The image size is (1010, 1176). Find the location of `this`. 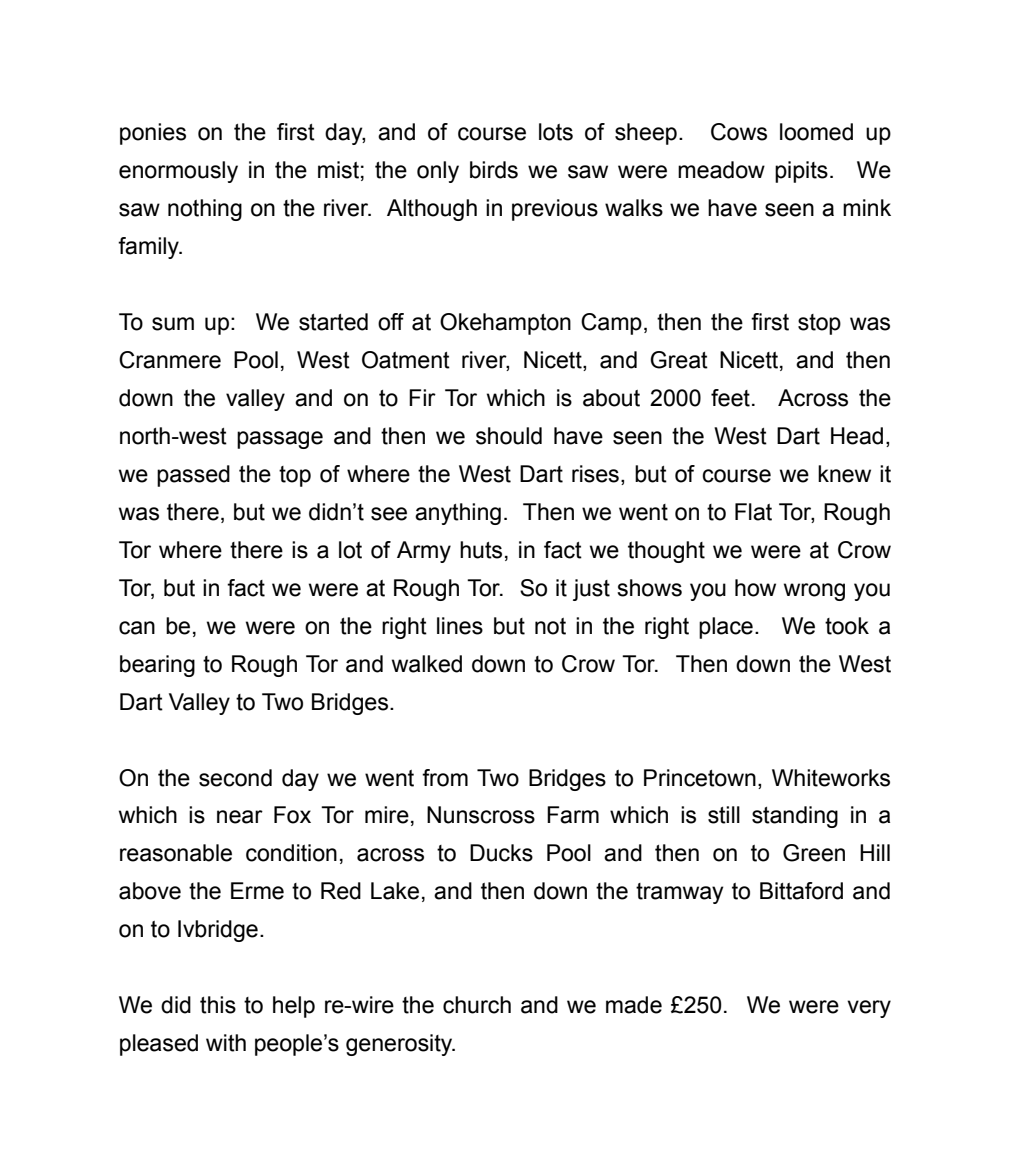

this is located at coordinates (218, 1005).
